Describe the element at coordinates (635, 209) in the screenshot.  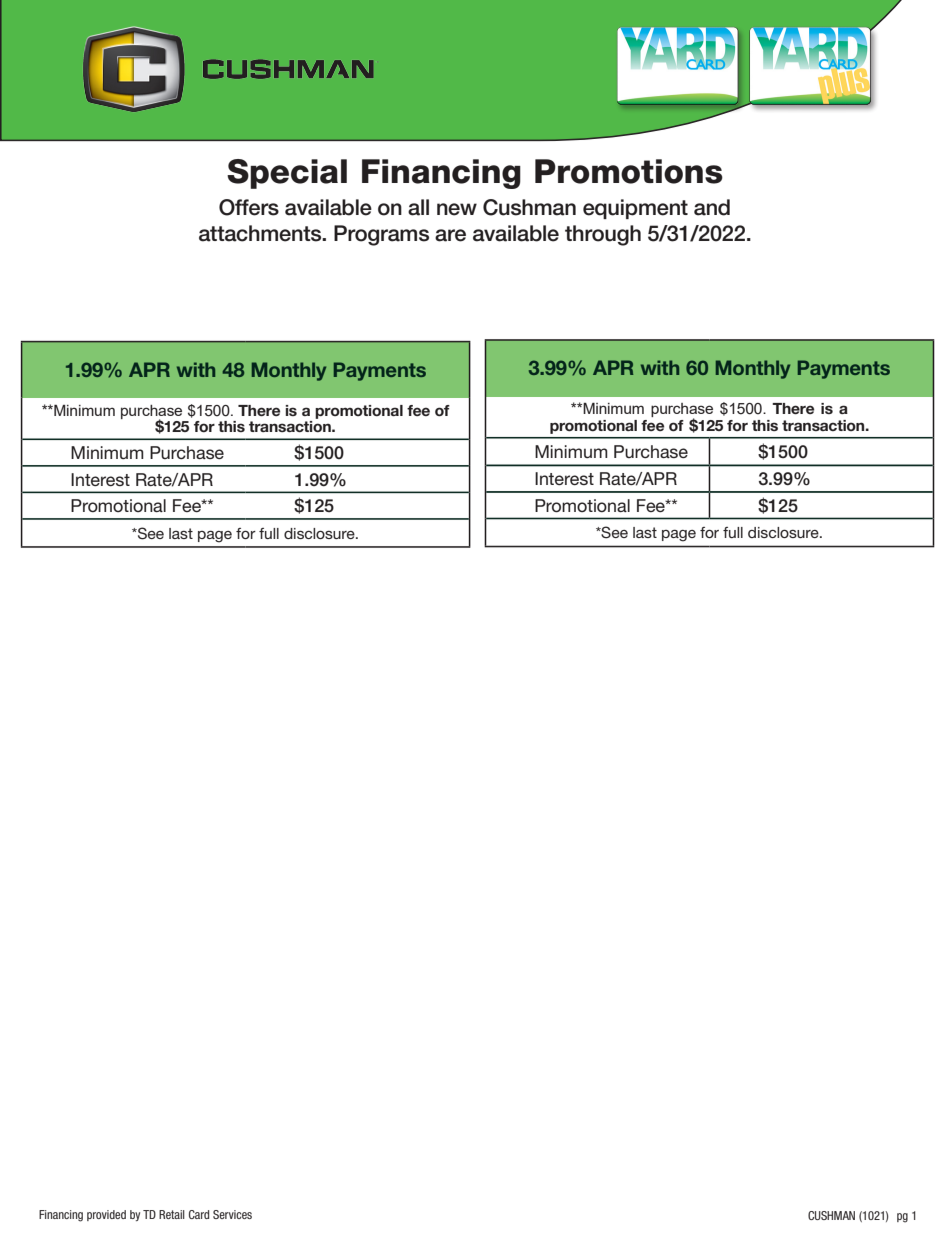
I see `equipment` at that location.
